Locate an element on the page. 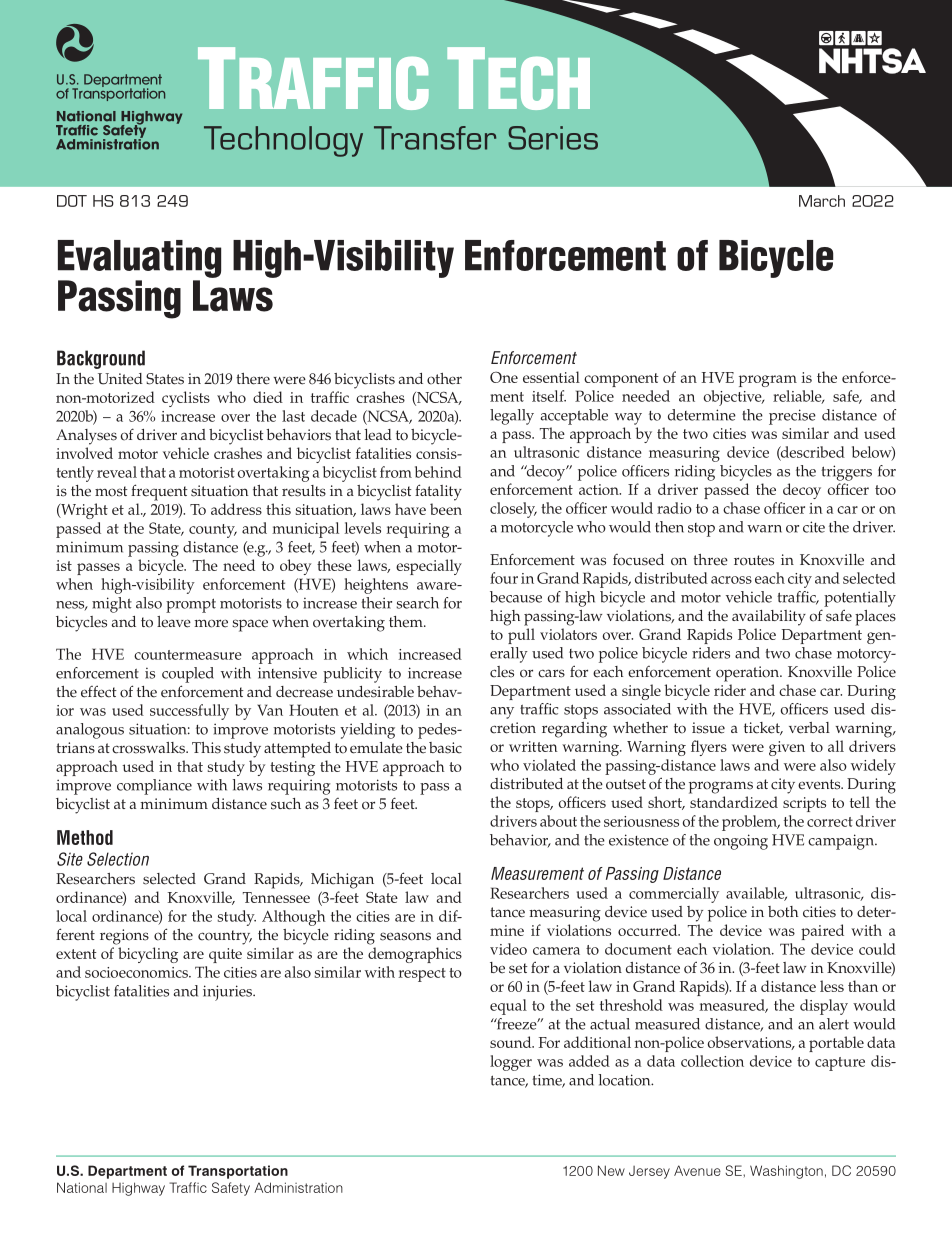 Image resolution: width=952 pixels, height=1233 pixels. DOT is located at coordinates (72, 201).
